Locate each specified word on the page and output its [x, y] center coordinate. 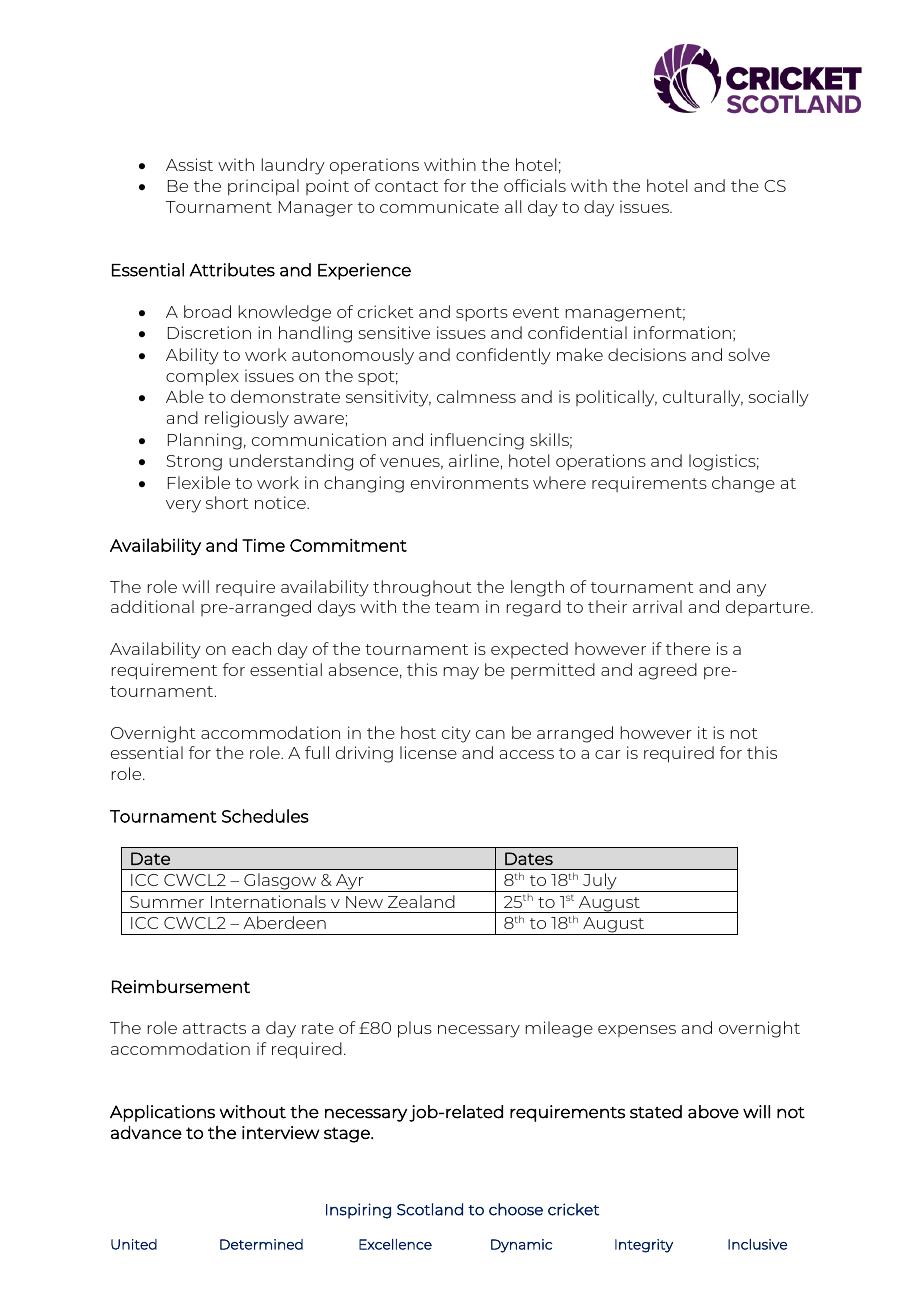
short [227, 502]
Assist [189, 164]
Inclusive [757, 1244]
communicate [439, 206]
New [364, 902]
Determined [261, 1244]
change [743, 484]
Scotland [430, 1209]
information [682, 332]
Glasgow [280, 882]
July [600, 882]
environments [470, 482]
